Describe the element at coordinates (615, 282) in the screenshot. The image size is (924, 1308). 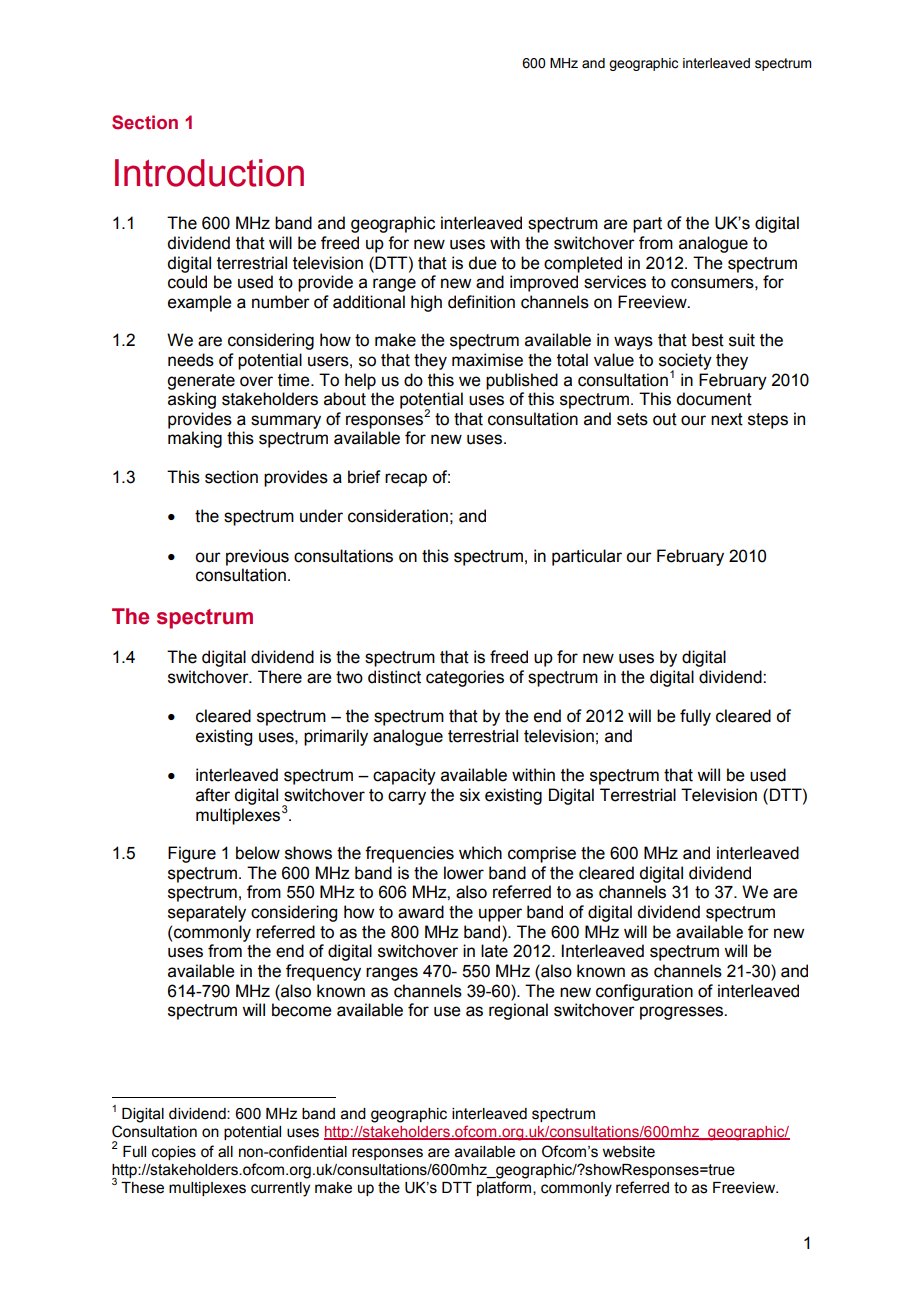
I see `services` at that location.
